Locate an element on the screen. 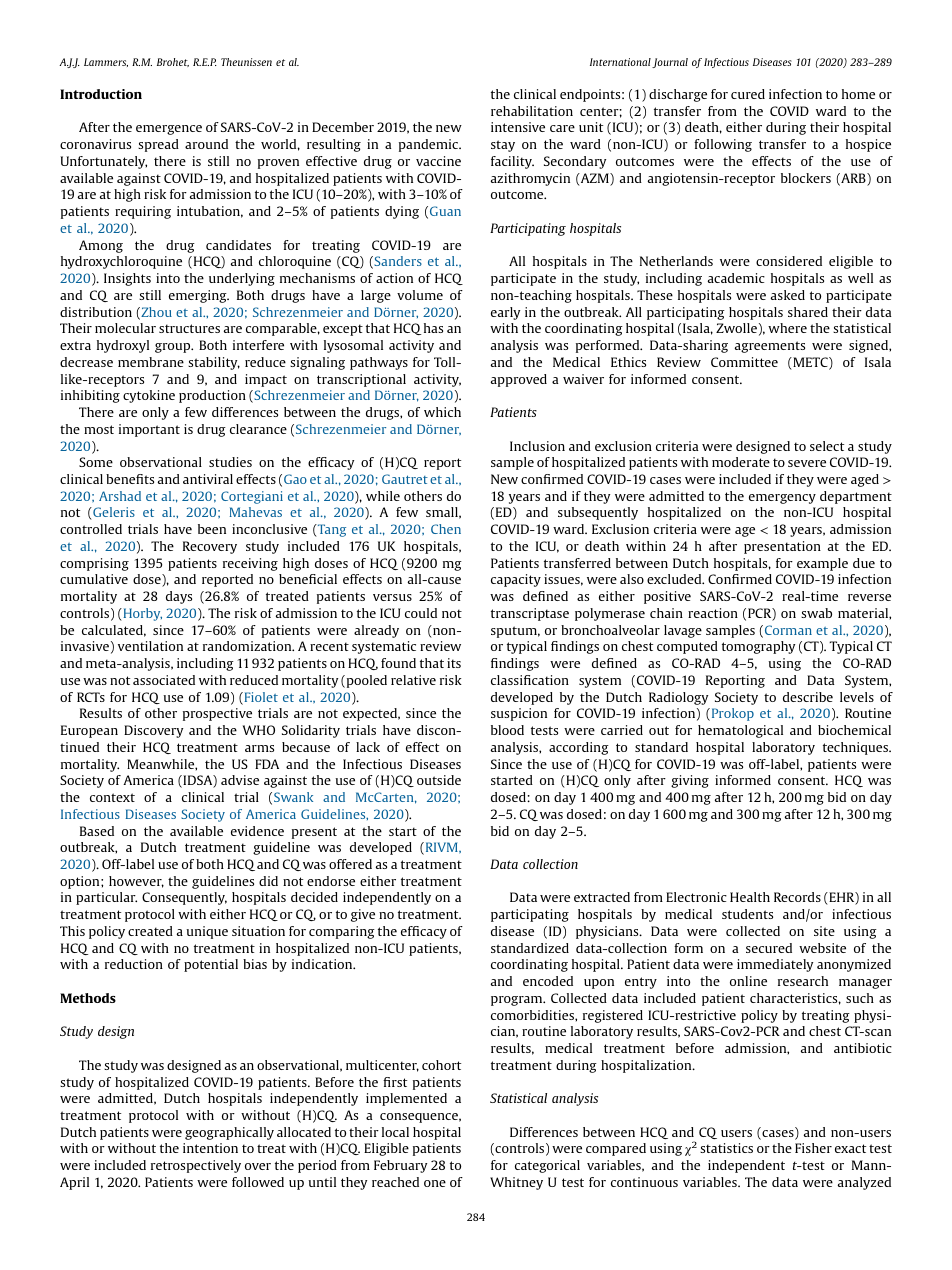 Image resolution: width=952 pixels, height=1270 pixels. home is located at coordinates (858, 94).
